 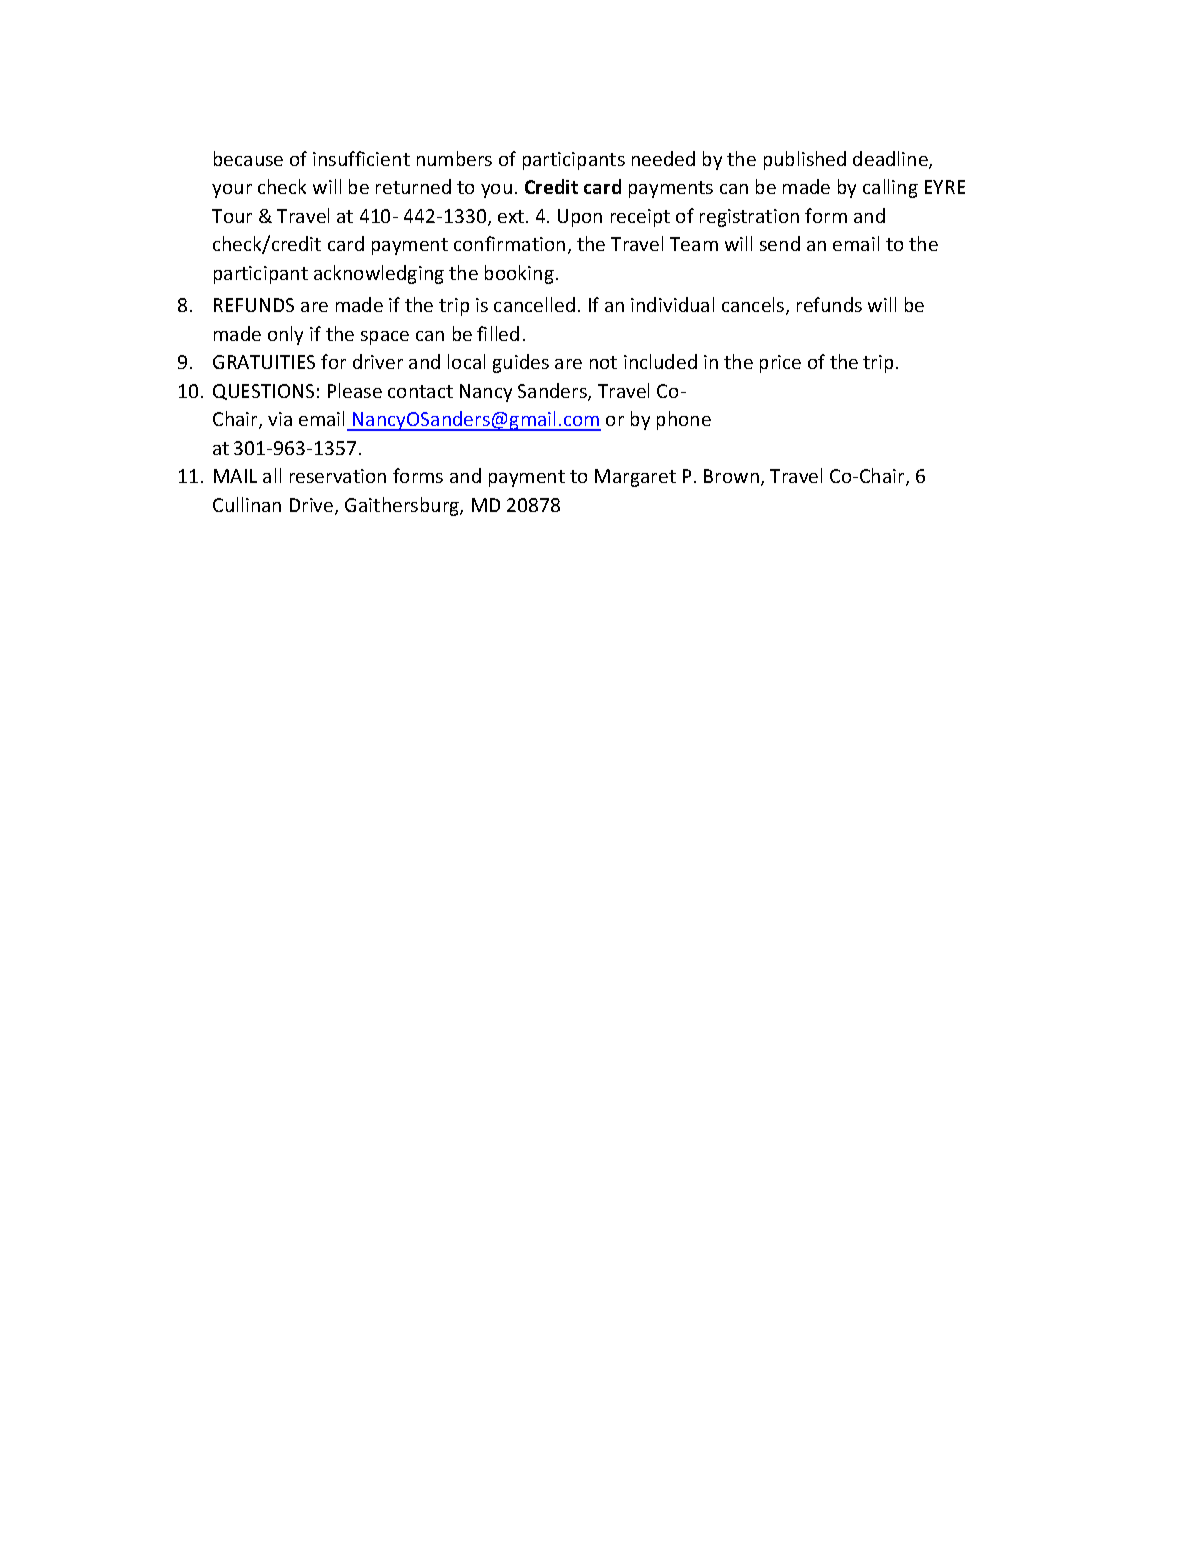 What do you see at coordinates (891, 160) in the document?
I see `deadline` at bounding box center [891, 160].
